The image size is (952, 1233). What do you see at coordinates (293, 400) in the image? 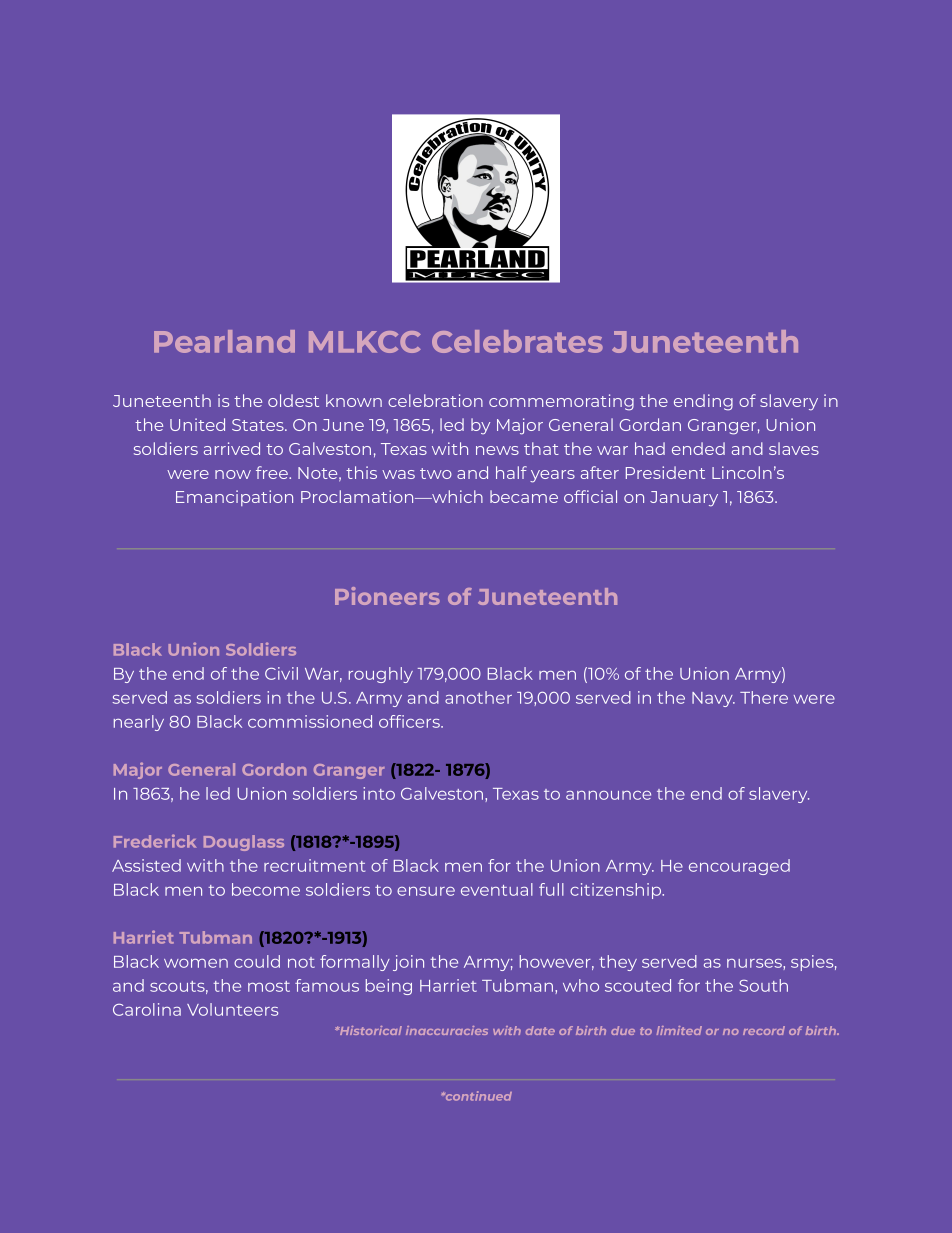
I see `oldest` at bounding box center [293, 400].
